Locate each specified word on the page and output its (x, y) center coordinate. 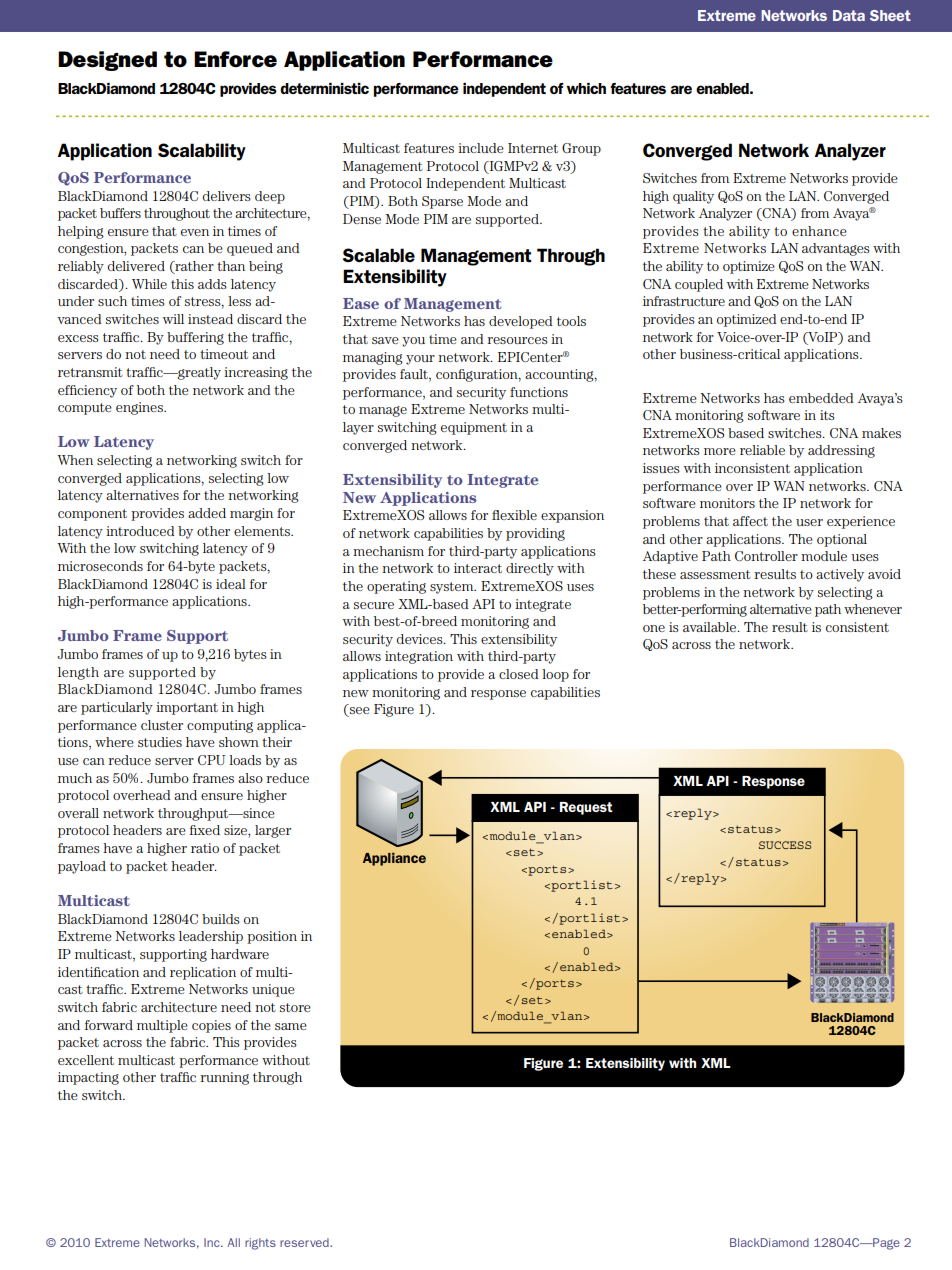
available (711, 627)
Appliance (394, 859)
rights (260, 1244)
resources (517, 340)
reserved (305, 1242)
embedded (821, 398)
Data (849, 15)
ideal (231, 584)
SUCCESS (785, 845)
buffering (195, 338)
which (586, 88)
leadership (211, 937)
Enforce (235, 59)
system (453, 588)
